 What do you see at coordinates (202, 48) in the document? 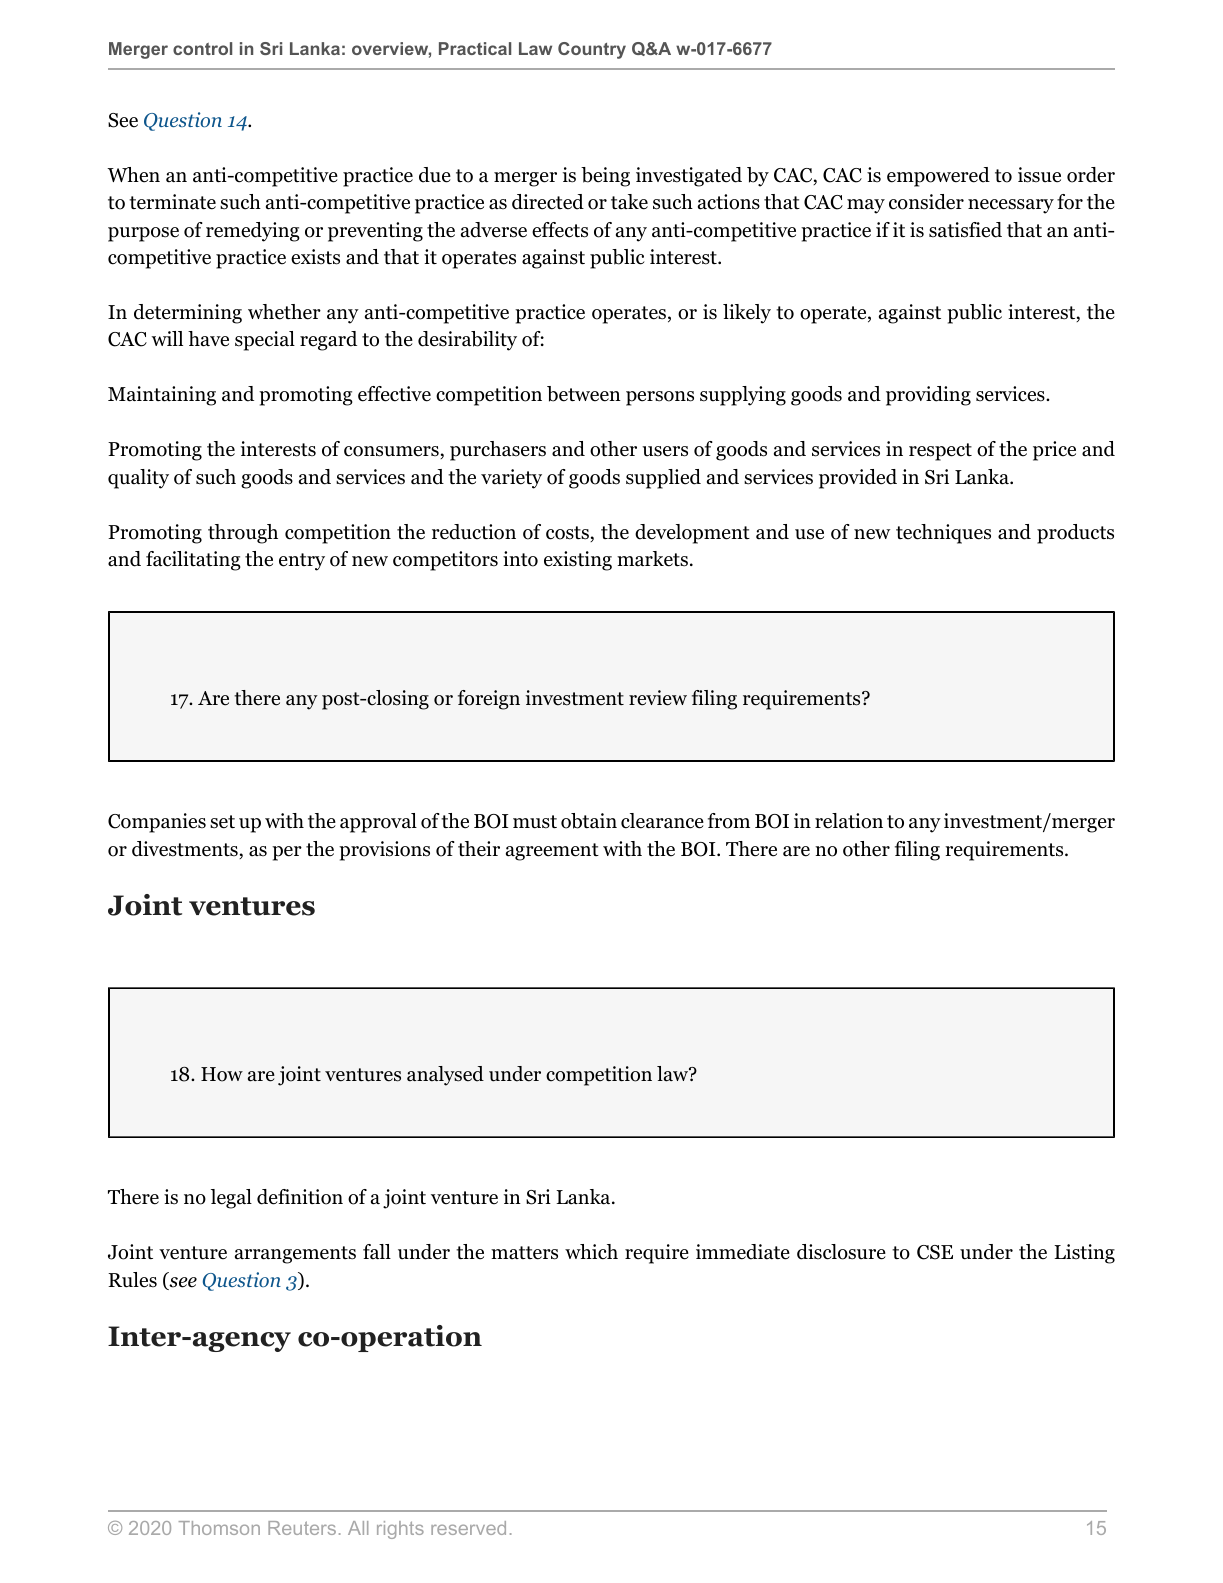
I see `control` at bounding box center [202, 48].
